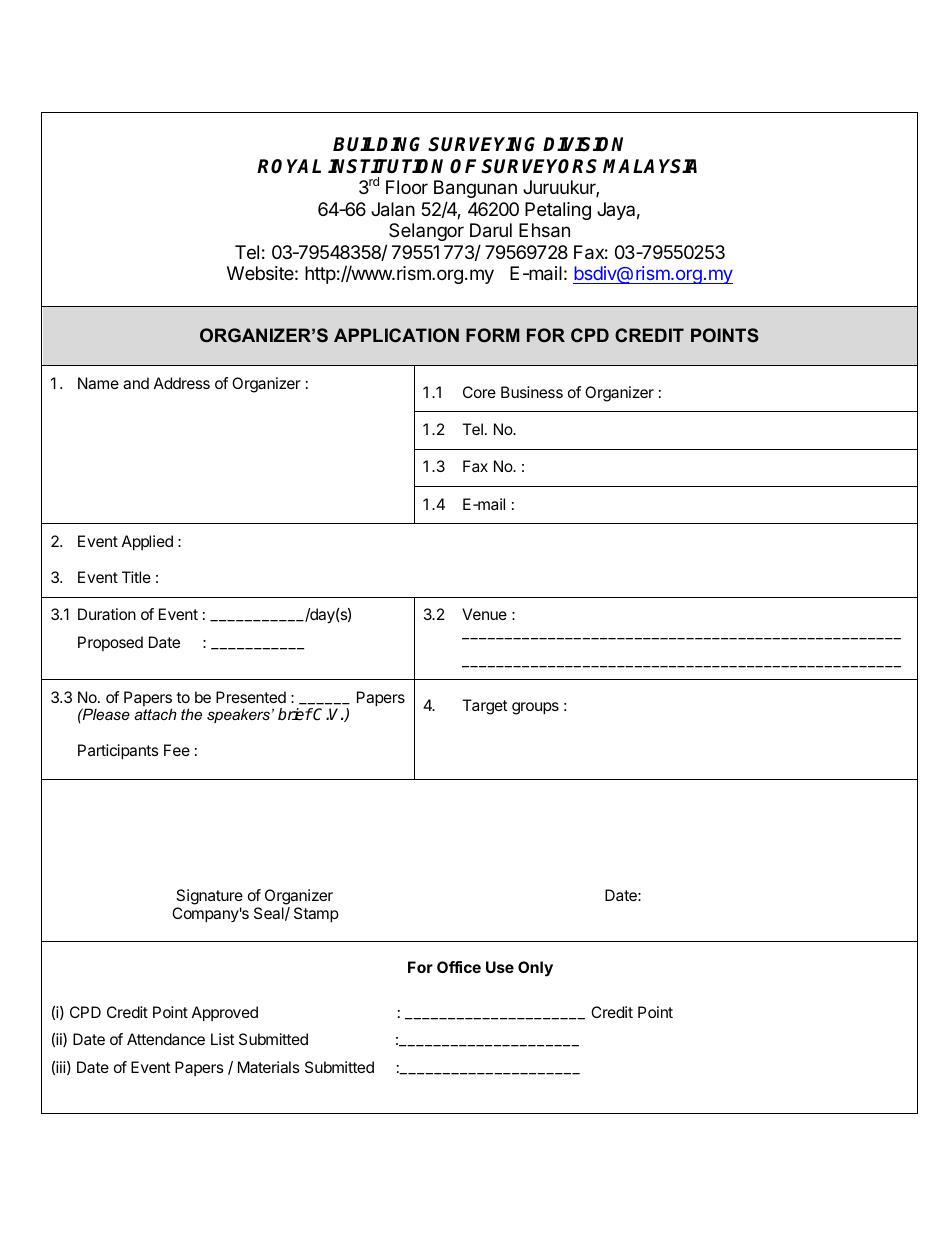  What do you see at coordinates (166, 1039) in the image?
I see `Attendance` at bounding box center [166, 1039].
